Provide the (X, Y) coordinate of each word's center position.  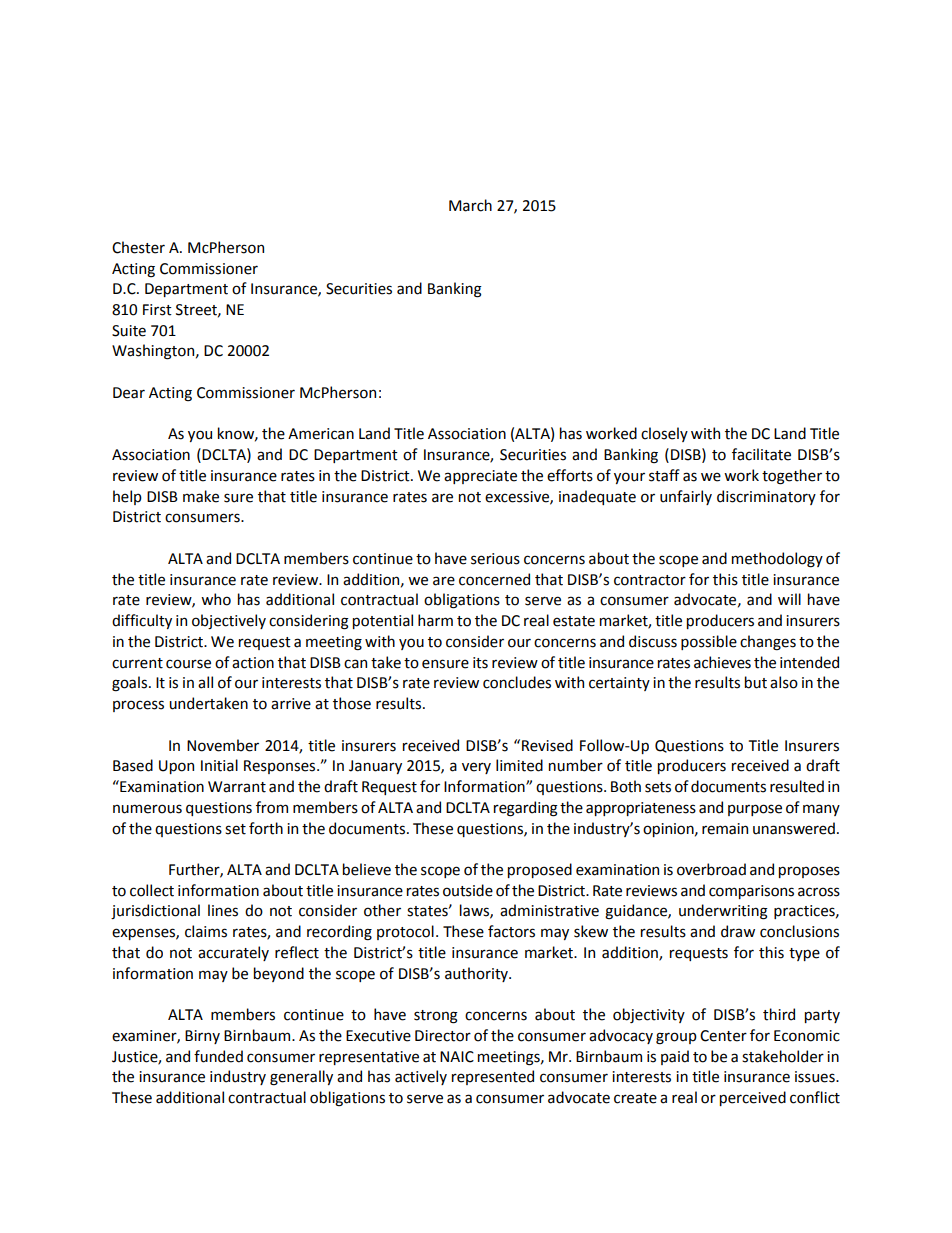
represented (493, 1077)
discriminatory (766, 497)
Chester (138, 247)
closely (664, 434)
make (201, 496)
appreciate (480, 477)
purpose (755, 810)
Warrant (237, 787)
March (470, 205)
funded (218, 1056)
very (476, 768)
